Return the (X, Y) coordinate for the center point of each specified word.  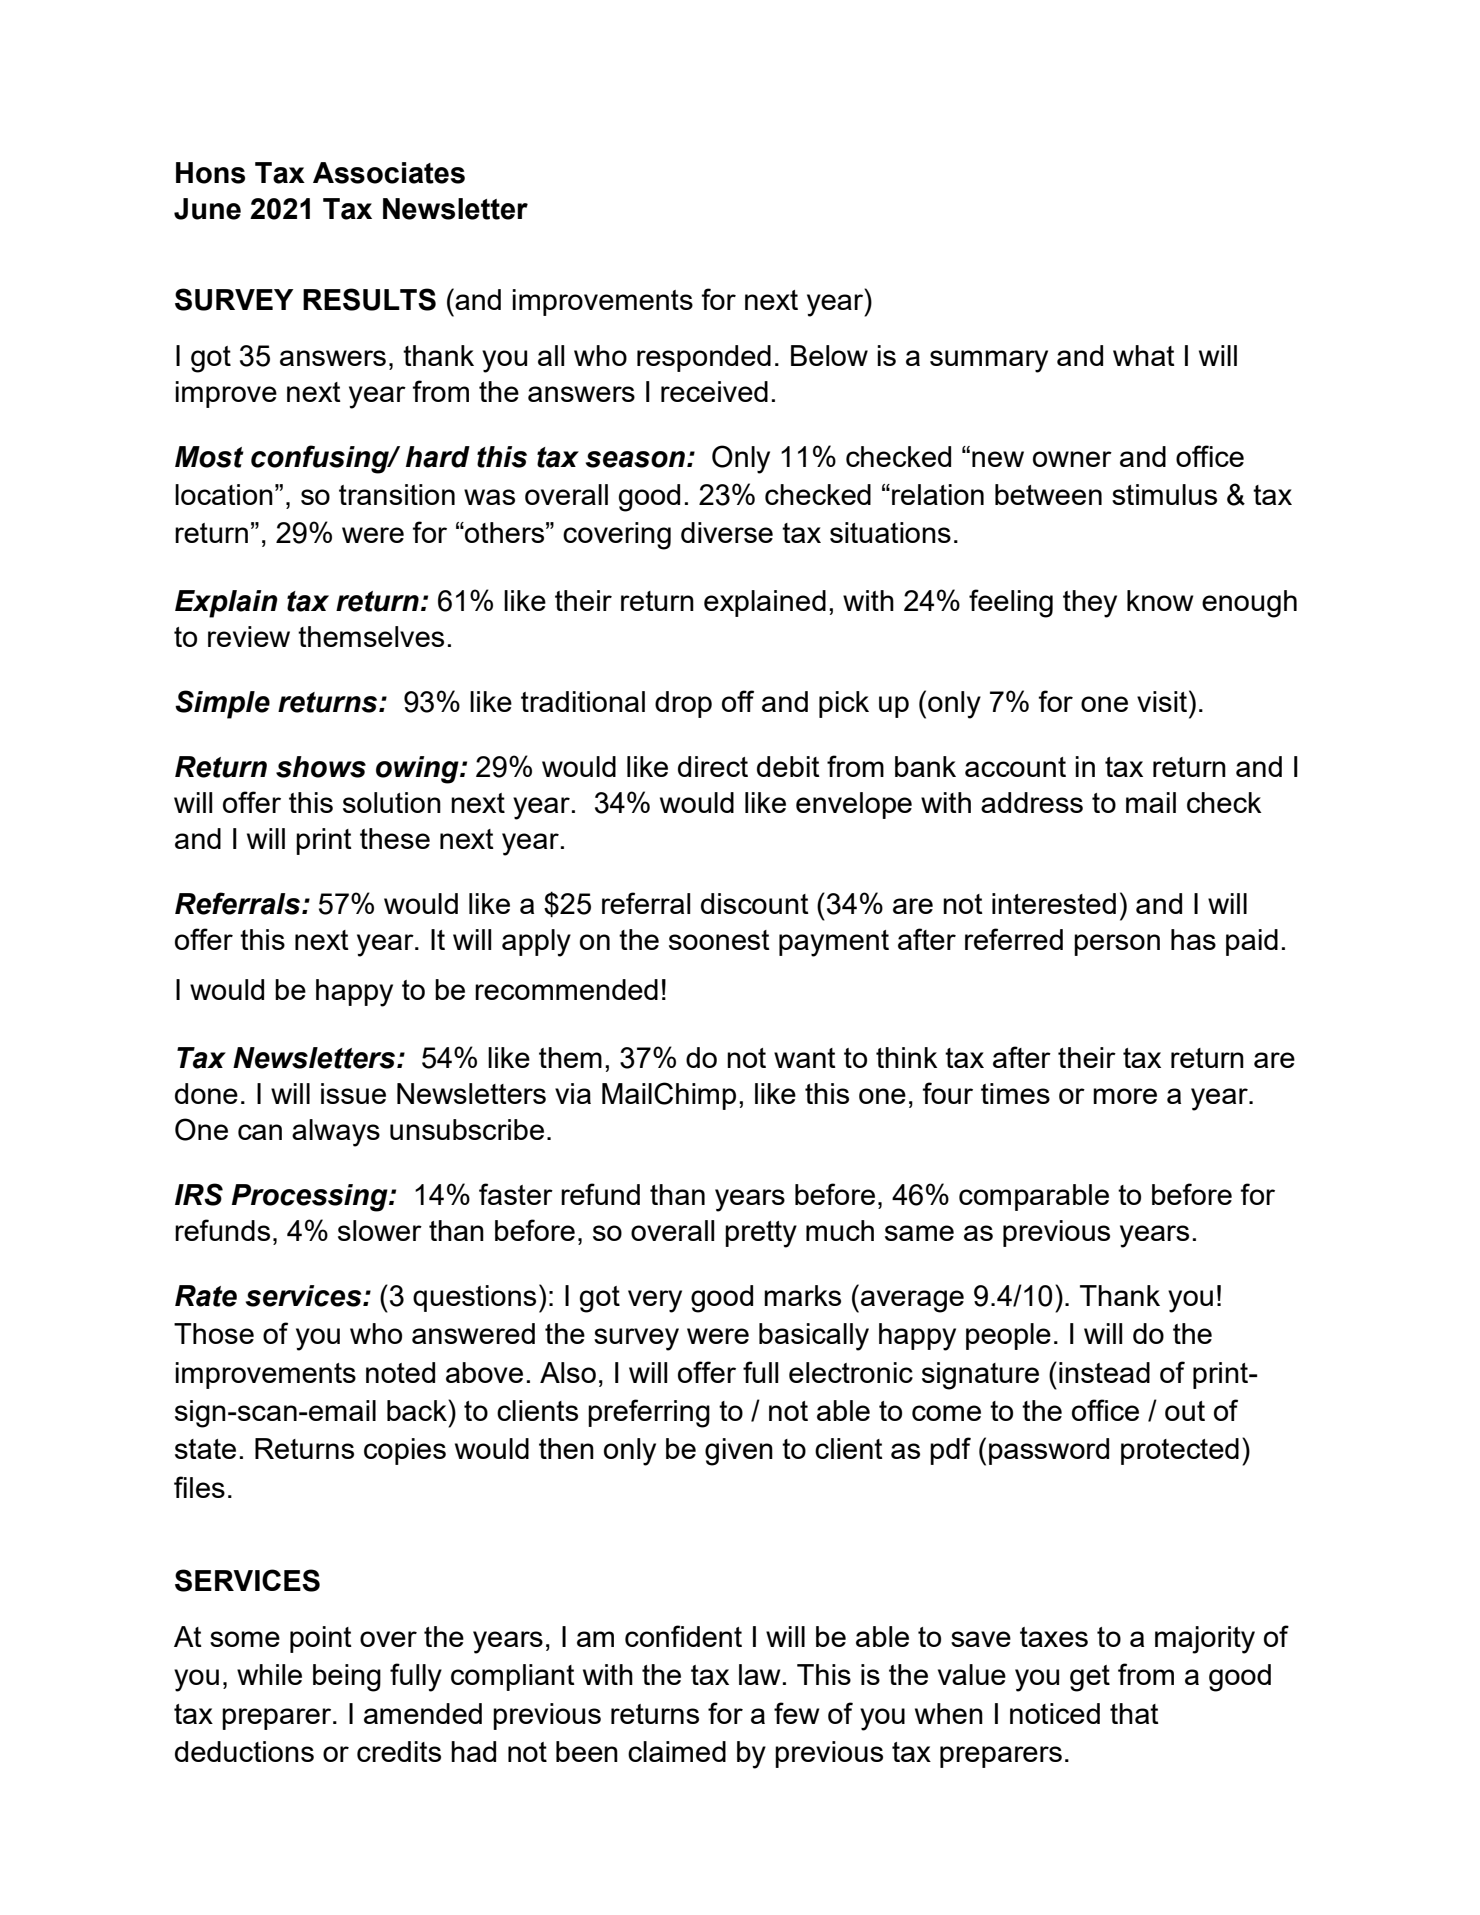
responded (704, 358)
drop (683, 704)
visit (1162, 701)
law (760, 1674)
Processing (311, 1198)
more (1125, 1096)
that (1134, 1713)
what (1144, 355)
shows (321, 767)
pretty (761, 1234)
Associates (389, 173)
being (347, 1678)
